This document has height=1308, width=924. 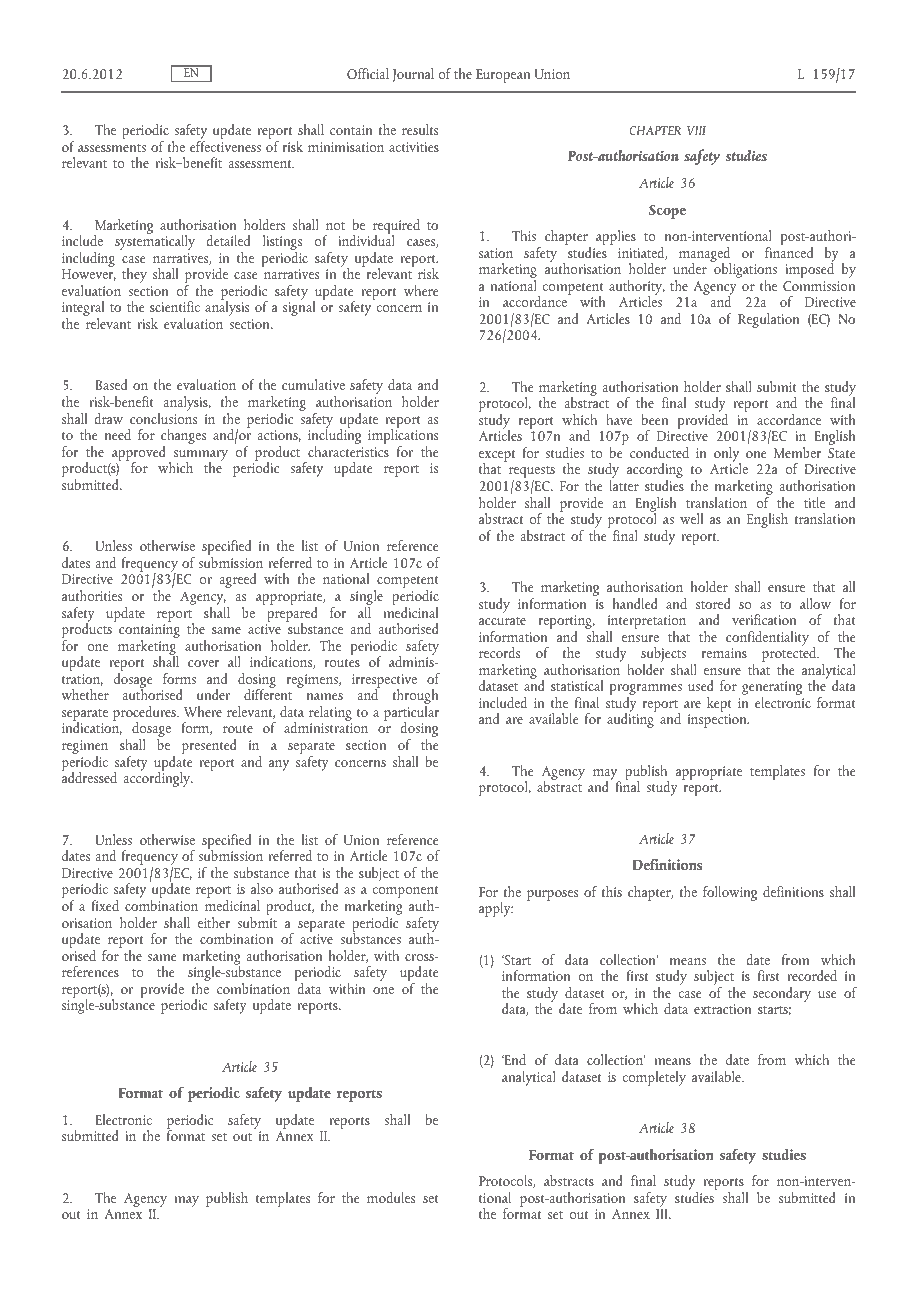 What do you see at coordinates (405, 893) in the document?
I see `component` at bounding box center [405, 893].
